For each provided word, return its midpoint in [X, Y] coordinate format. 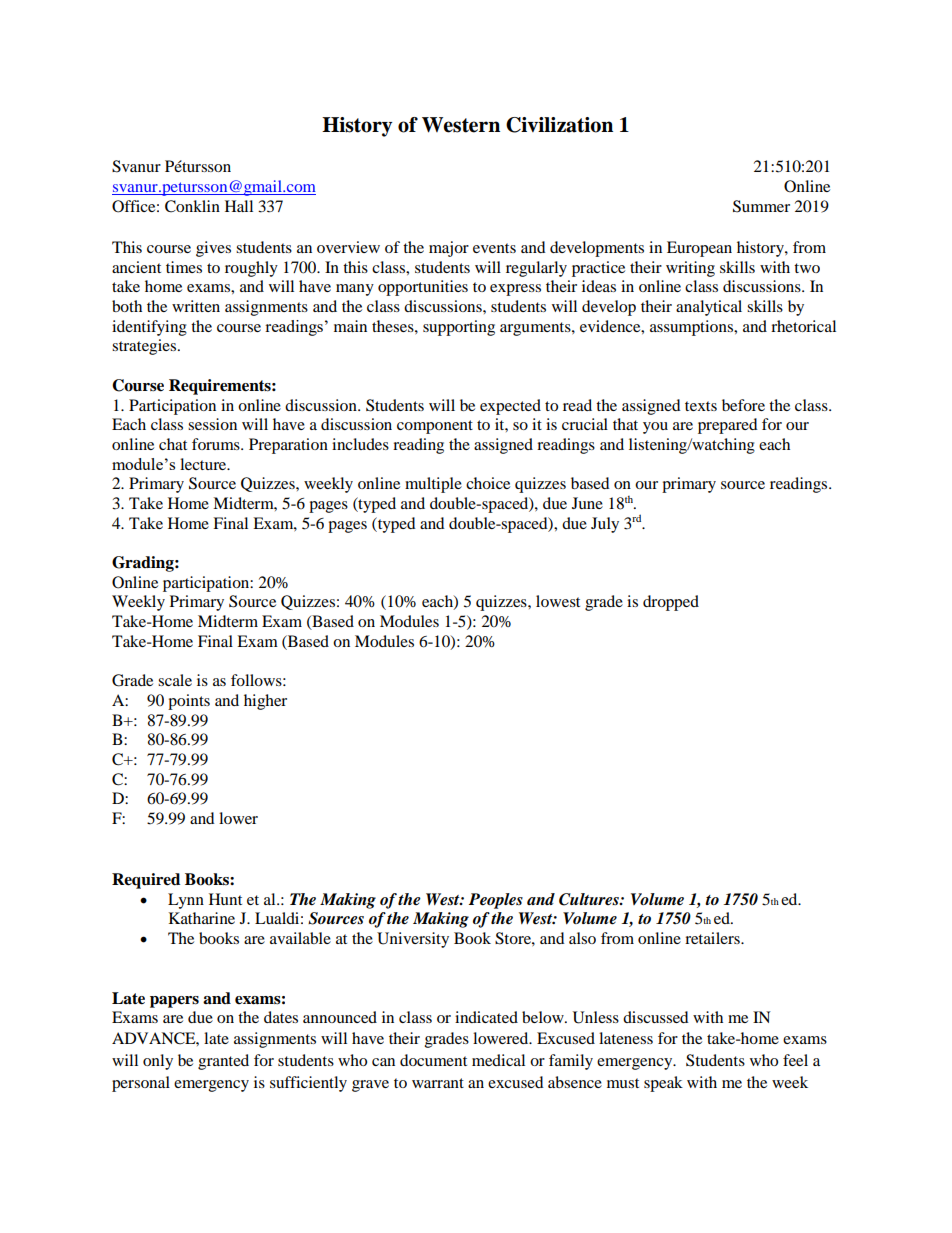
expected [510, 407]
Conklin [192, 206]
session [212, 424]
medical [498, 1060]
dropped [671, 603]
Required [146, 881]
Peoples [496, 901]
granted [223, 1062]
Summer [761, 206]
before [743, 405]
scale [175, 680]
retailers [713, 938]
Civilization [559, 125]
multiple [433, 485]
